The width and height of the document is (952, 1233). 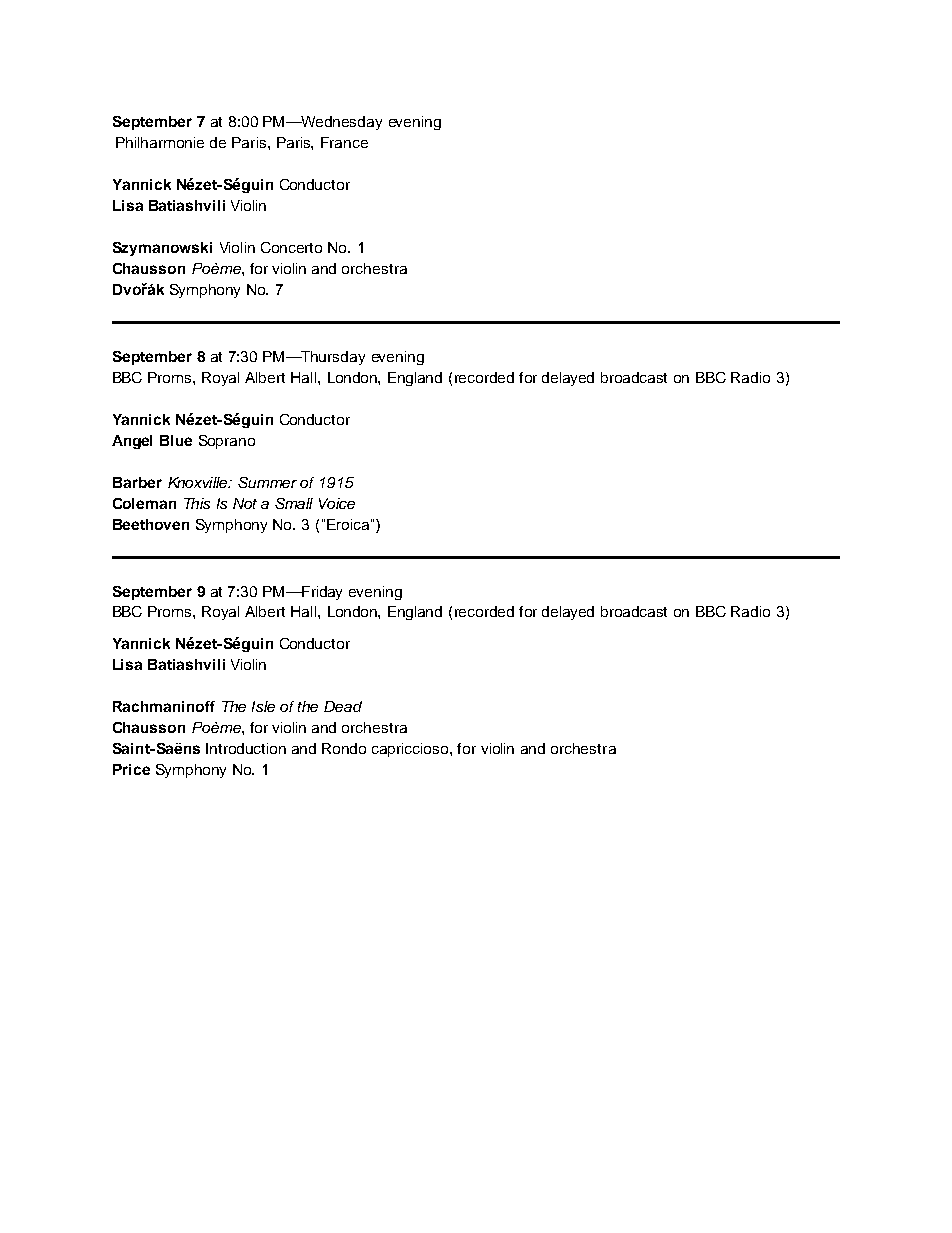 What do you see at coordinates (344, 142) in the document?
I see `France` at bounding box center [344, 142].
